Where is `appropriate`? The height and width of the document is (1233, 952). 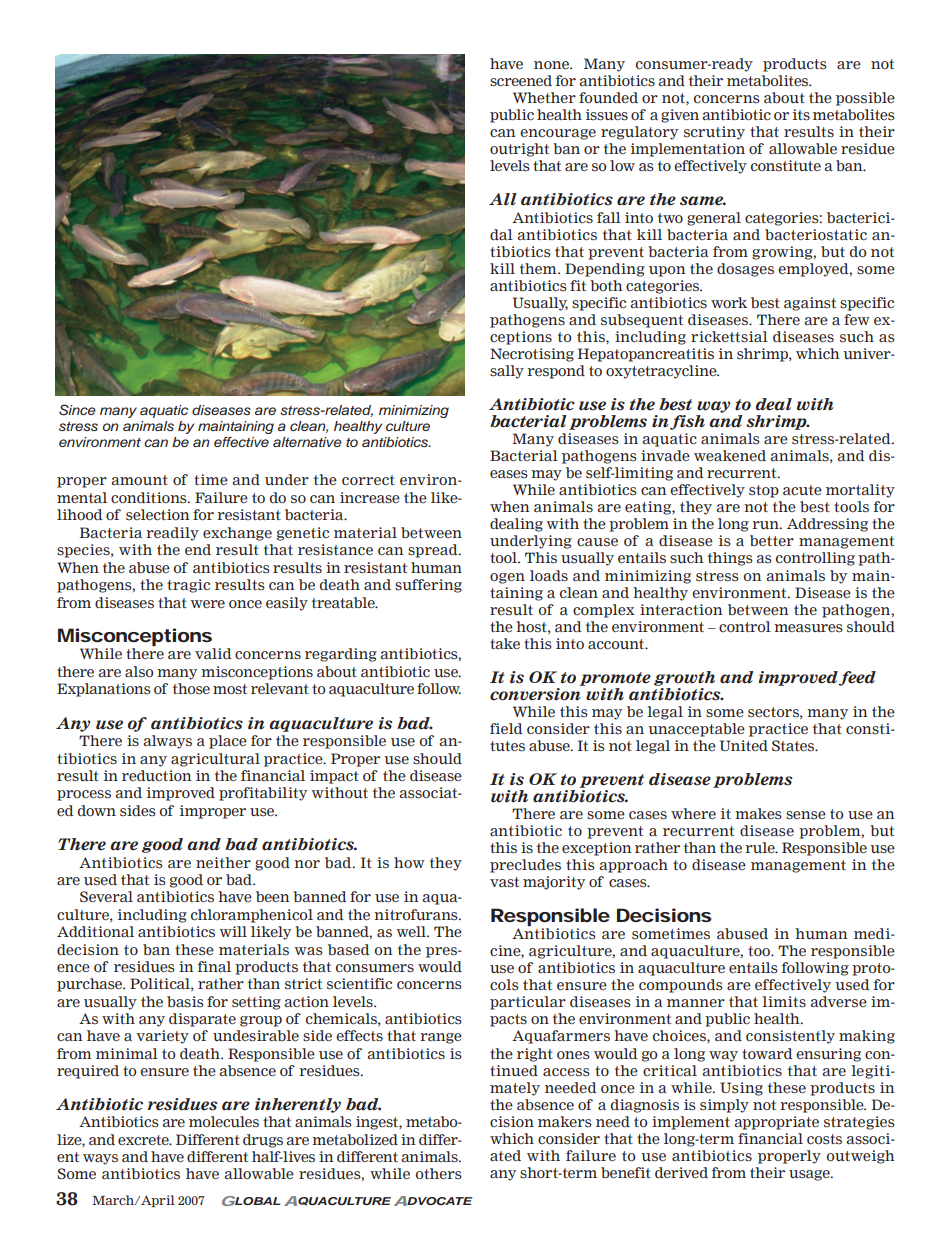 appropriate is located at coordinates (776, 1123).
